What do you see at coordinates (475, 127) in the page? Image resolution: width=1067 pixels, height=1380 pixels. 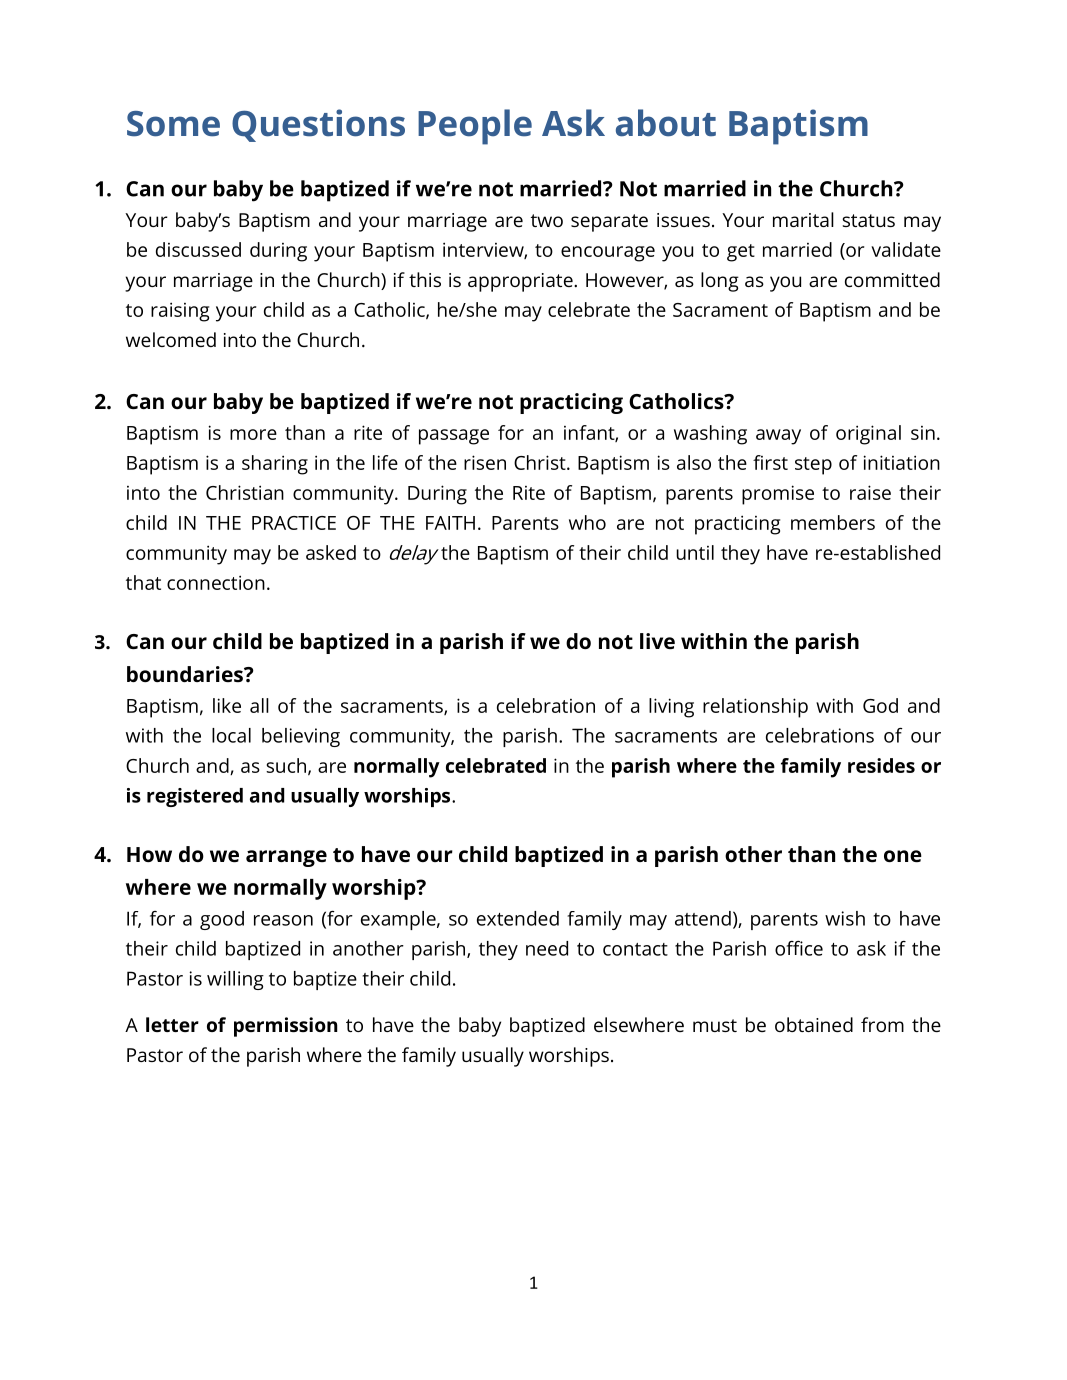 I see `People` at bounding box center [475, 127].
